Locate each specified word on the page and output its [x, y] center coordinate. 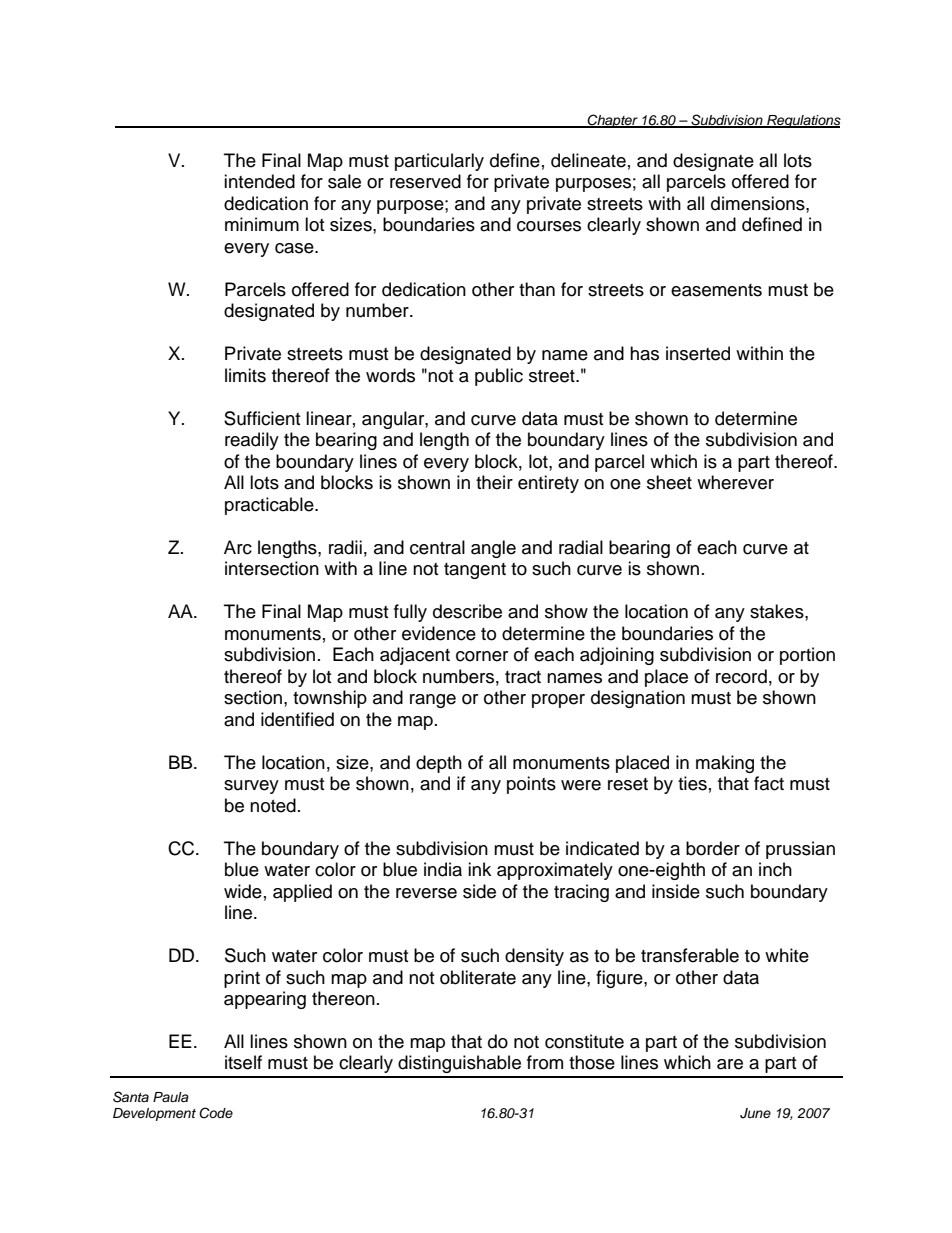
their [494, 482]
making [725, 764]
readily [252, 441]
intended [259, 181]
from [545, 1062]
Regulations [803, 121]
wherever [735, 482]
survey [251, 787]
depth [439, 764]
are [730, 1064]
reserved [425, 181]
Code [216, 1113]
